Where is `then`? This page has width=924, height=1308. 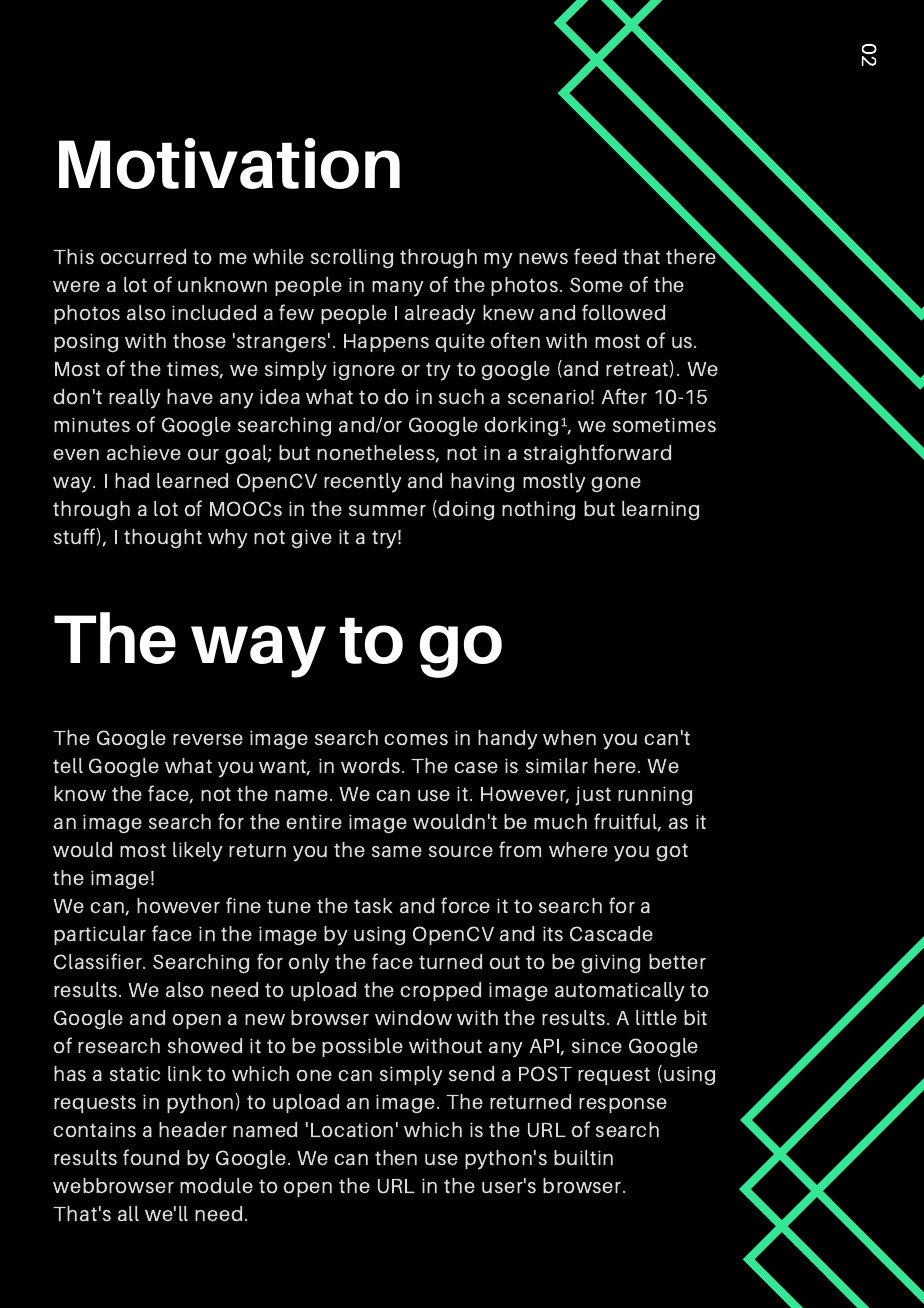
then is located at coordinates (396, 1158).
